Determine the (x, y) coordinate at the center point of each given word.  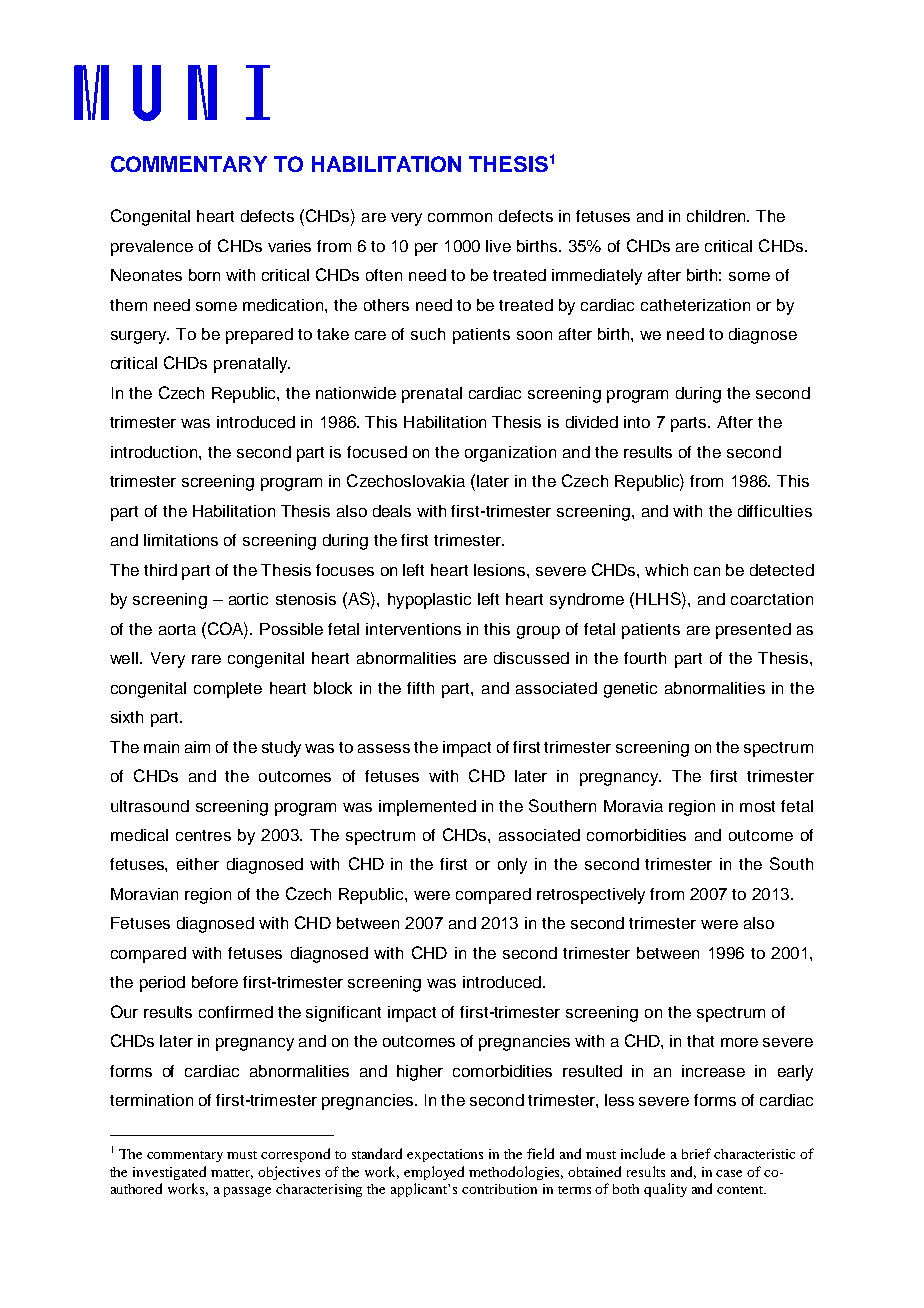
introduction (155, 452)
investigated (169, 1173)
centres (203, 835)
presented (753, 631)
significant (343, 1014)
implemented (427, 808)
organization (510, 454)
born (204, 275)
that (700, 1041)
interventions (413, 629)
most (757, 806)
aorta (177, 629)
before (215, 982)
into (637, 422)
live (498, 246)
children (717, 216)
